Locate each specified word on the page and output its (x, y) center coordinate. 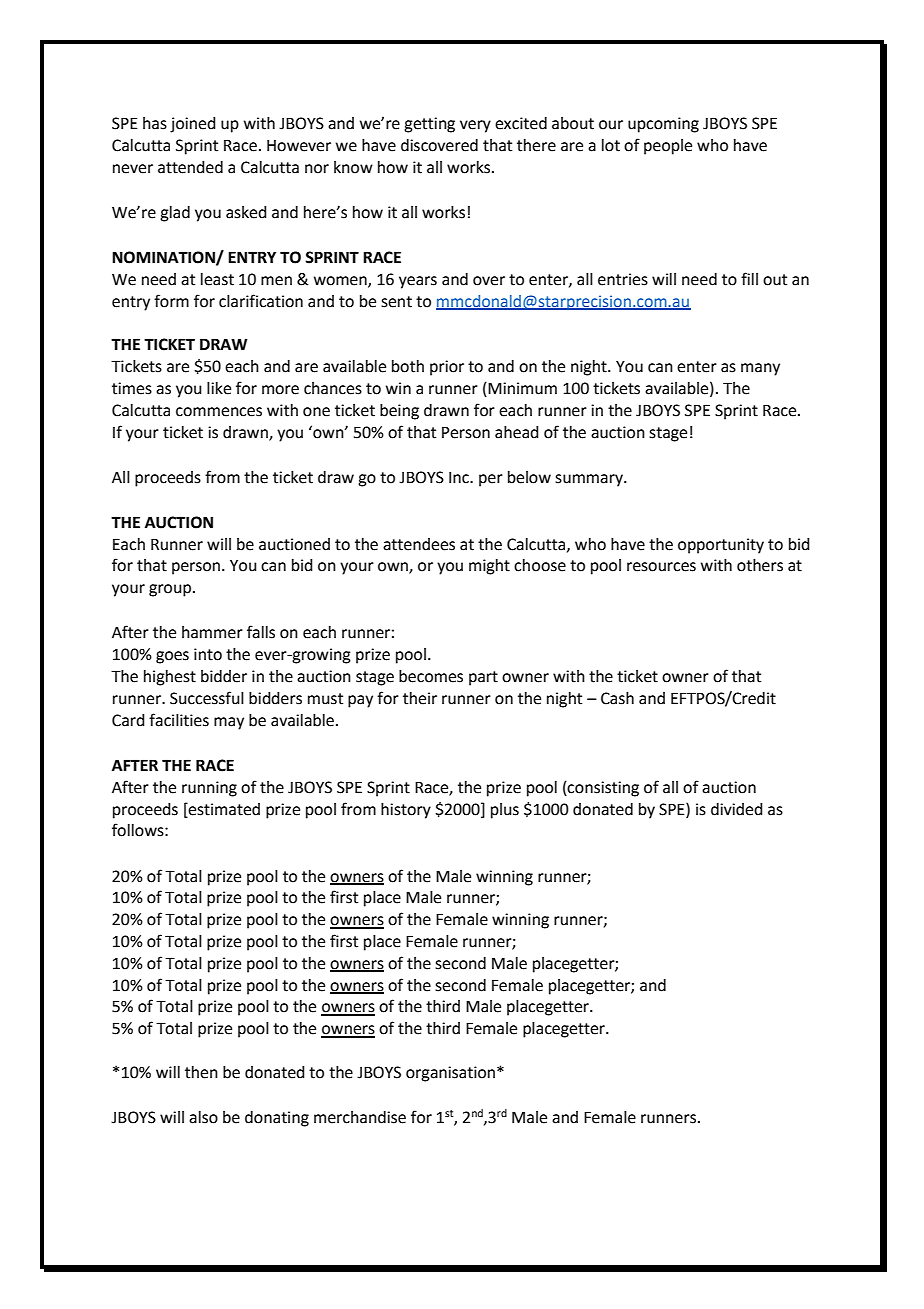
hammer (212, 632)
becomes (431, 676)
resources (661, 567)
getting (429, 125)
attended (190, 167)
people (668, 147)
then (201, 1072)
